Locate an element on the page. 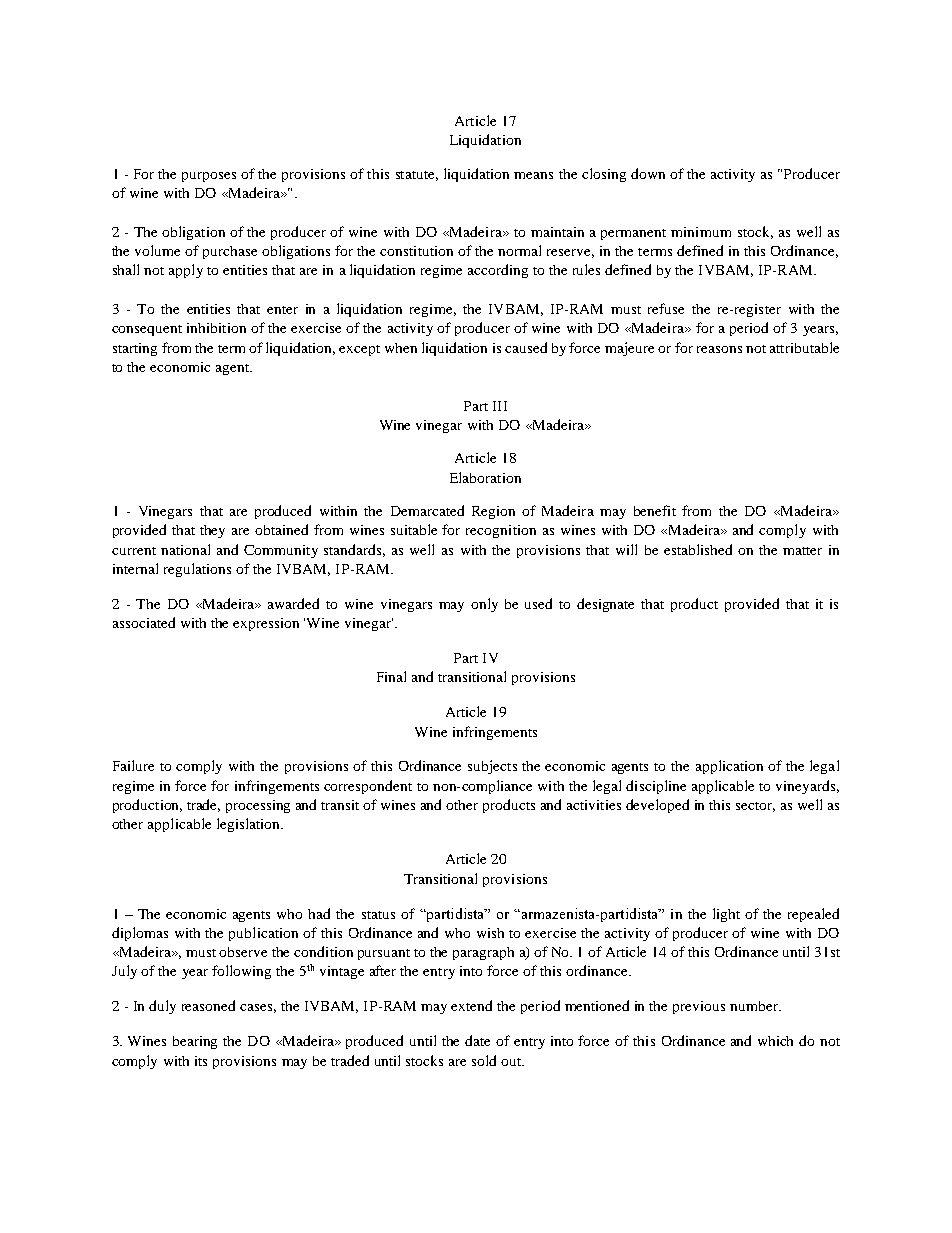  they is located at coordinates (212, 531).
